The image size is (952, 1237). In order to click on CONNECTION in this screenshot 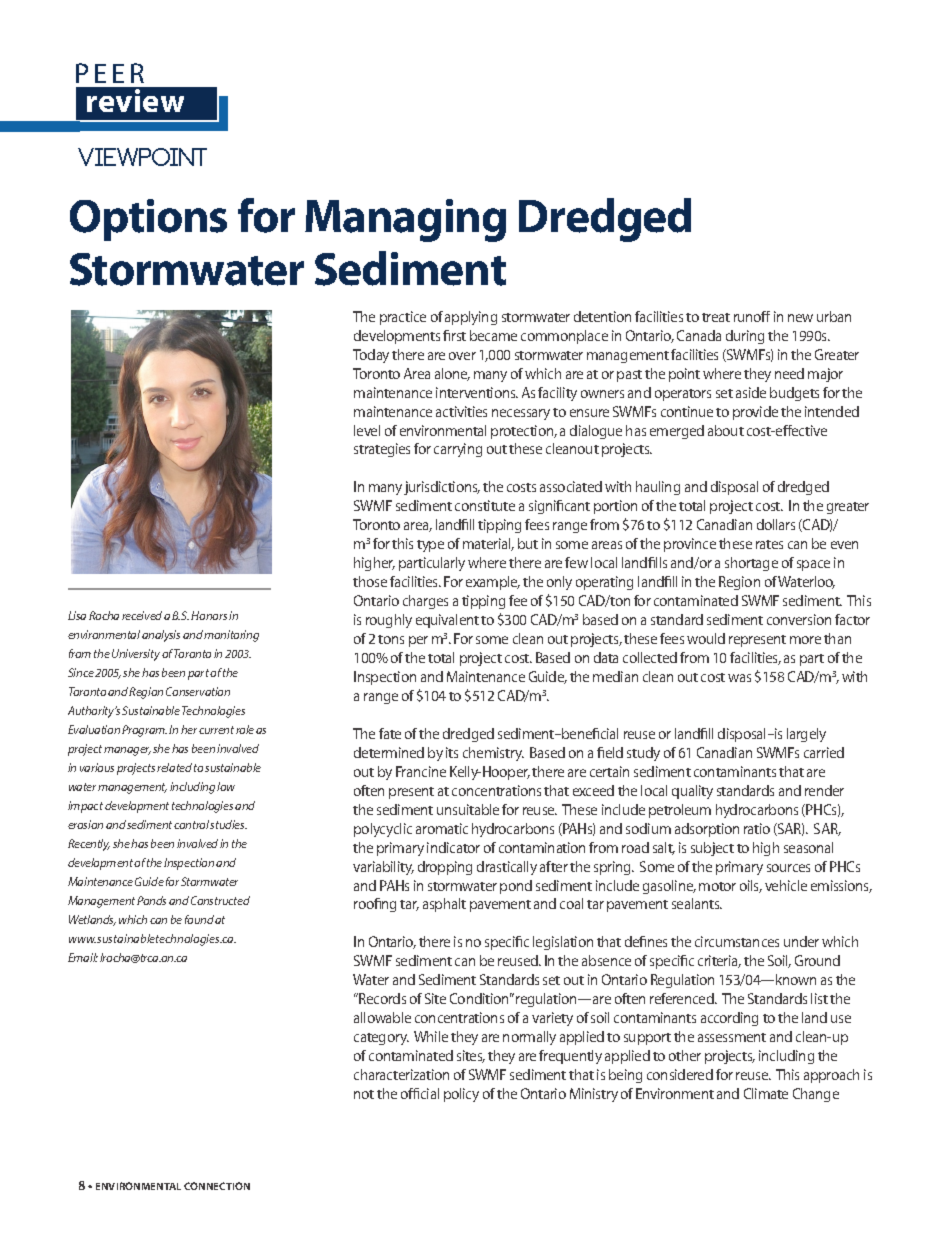, I will do `click(217, 1186)`.
